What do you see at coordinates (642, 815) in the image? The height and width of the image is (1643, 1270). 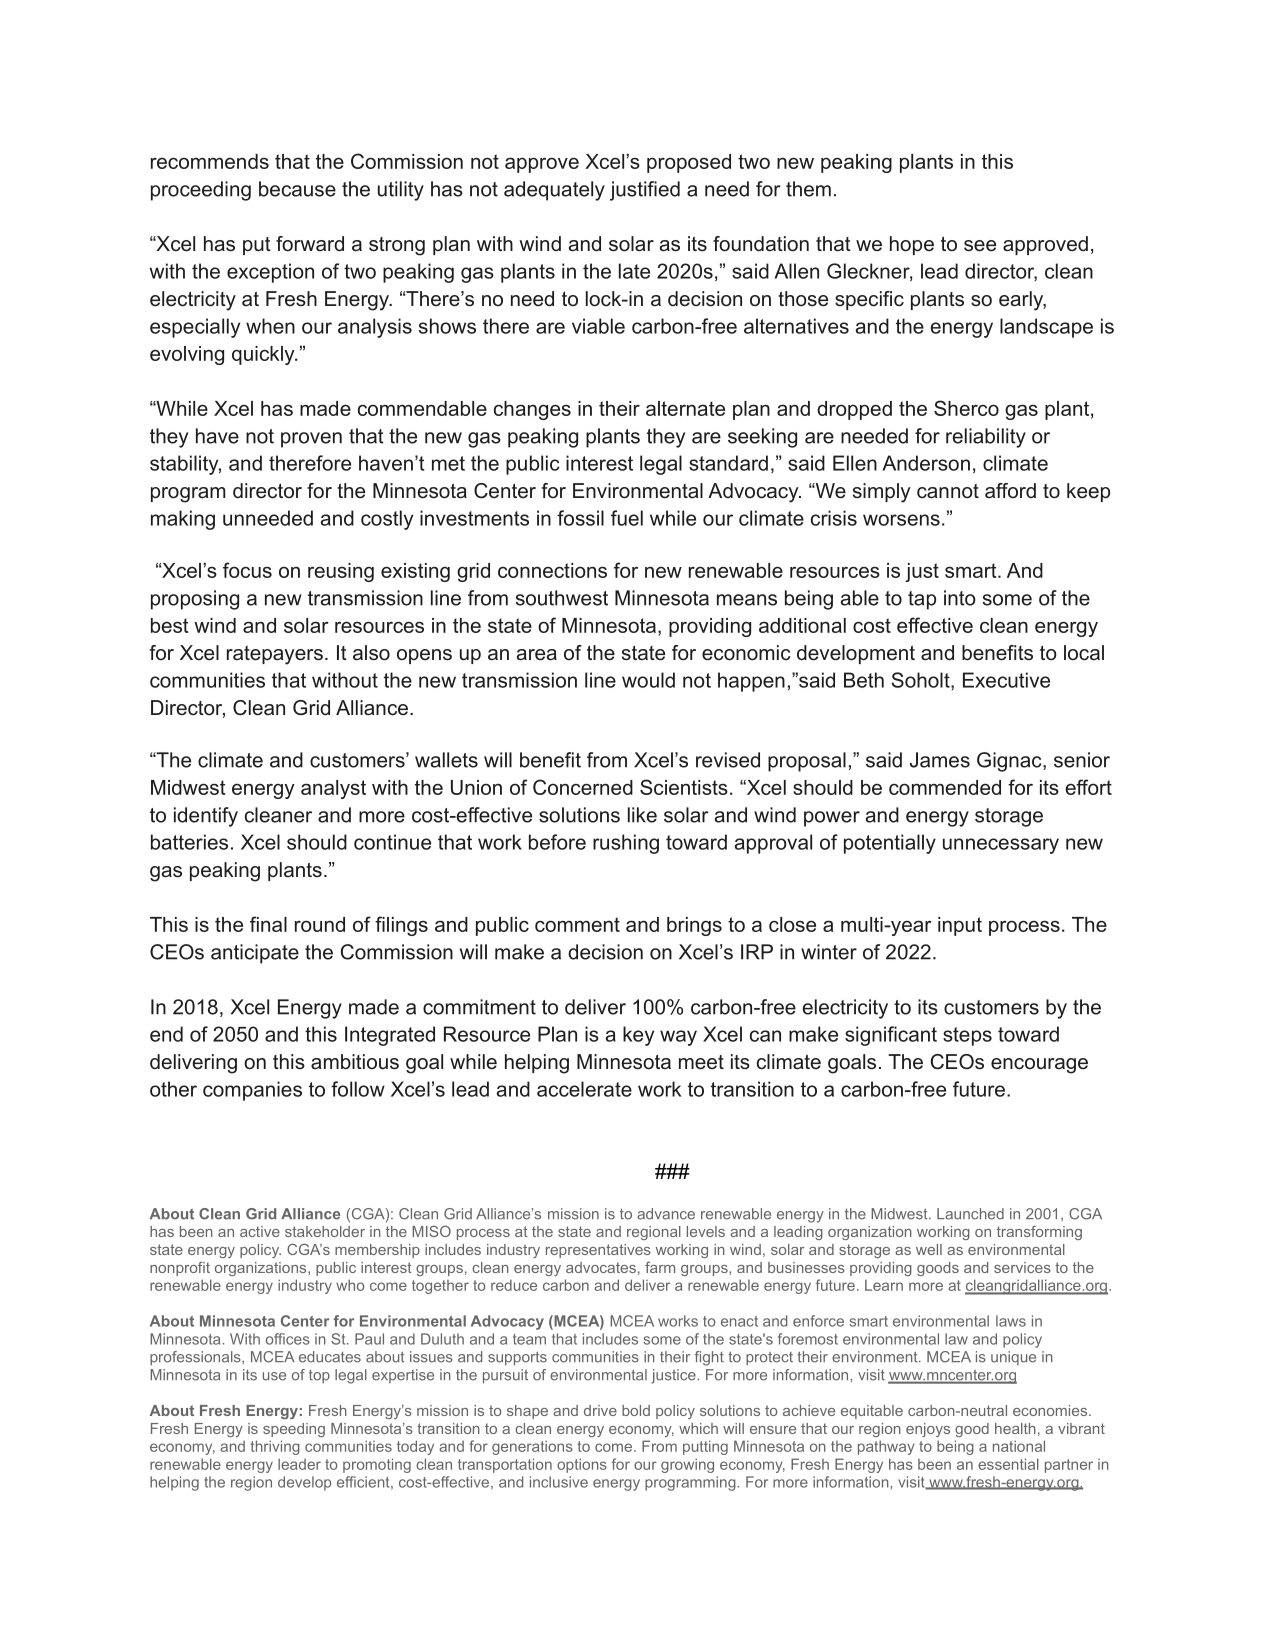 I see `like` at bounding box center [642, 815].
